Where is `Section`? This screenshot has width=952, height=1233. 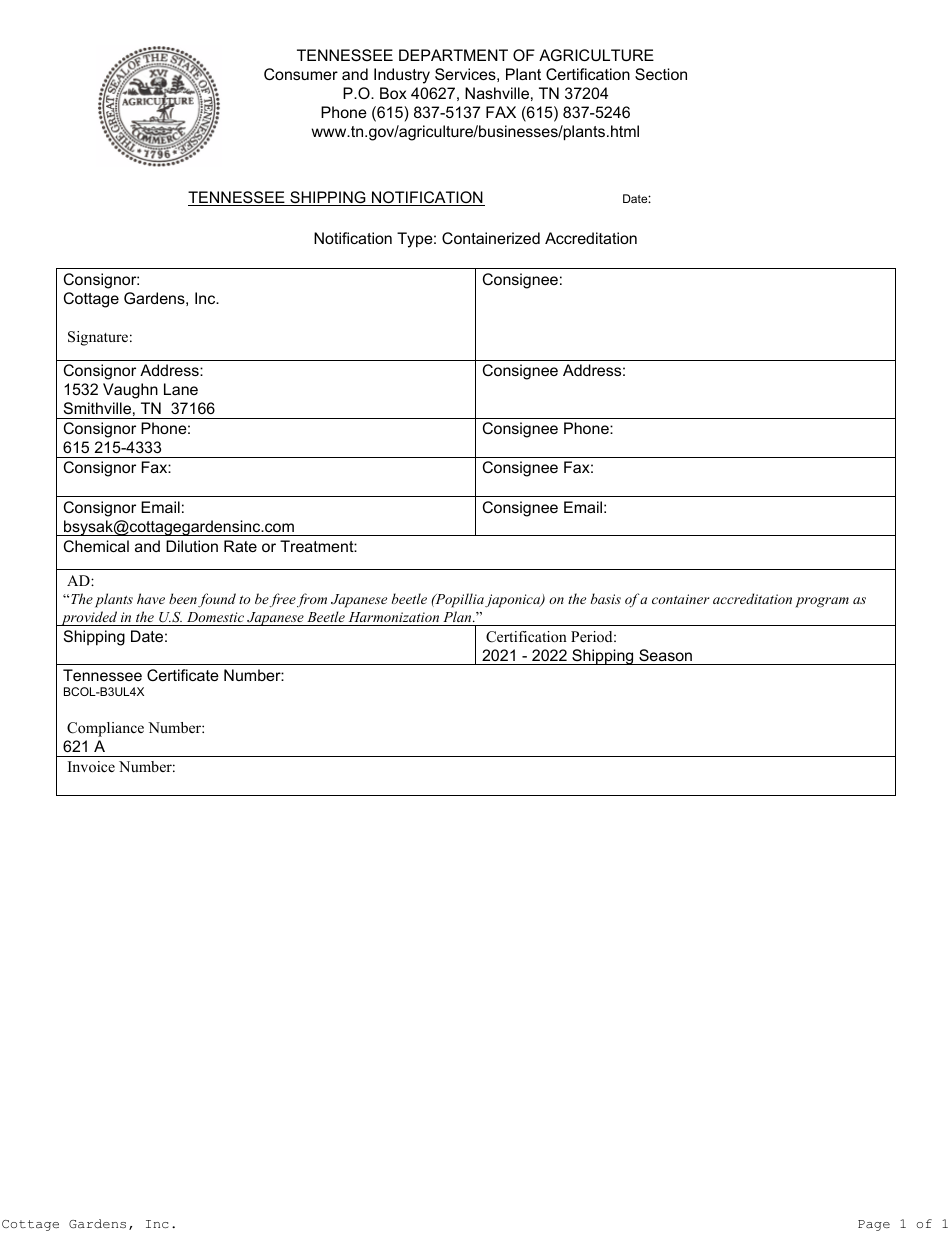 Section is located at coordinates (661, 74).
